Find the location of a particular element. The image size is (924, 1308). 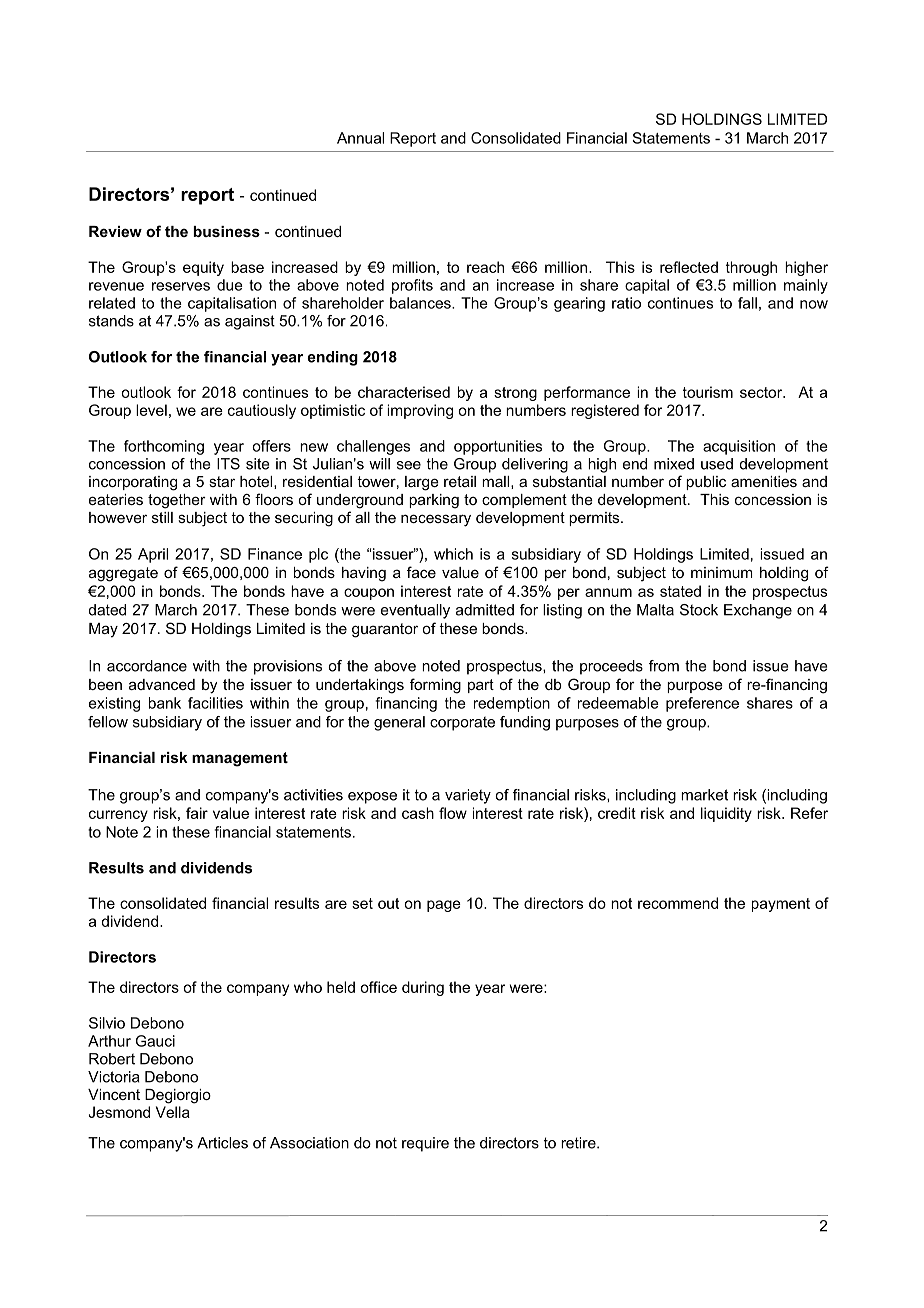

Annual is located at coordinates (360, 138).
